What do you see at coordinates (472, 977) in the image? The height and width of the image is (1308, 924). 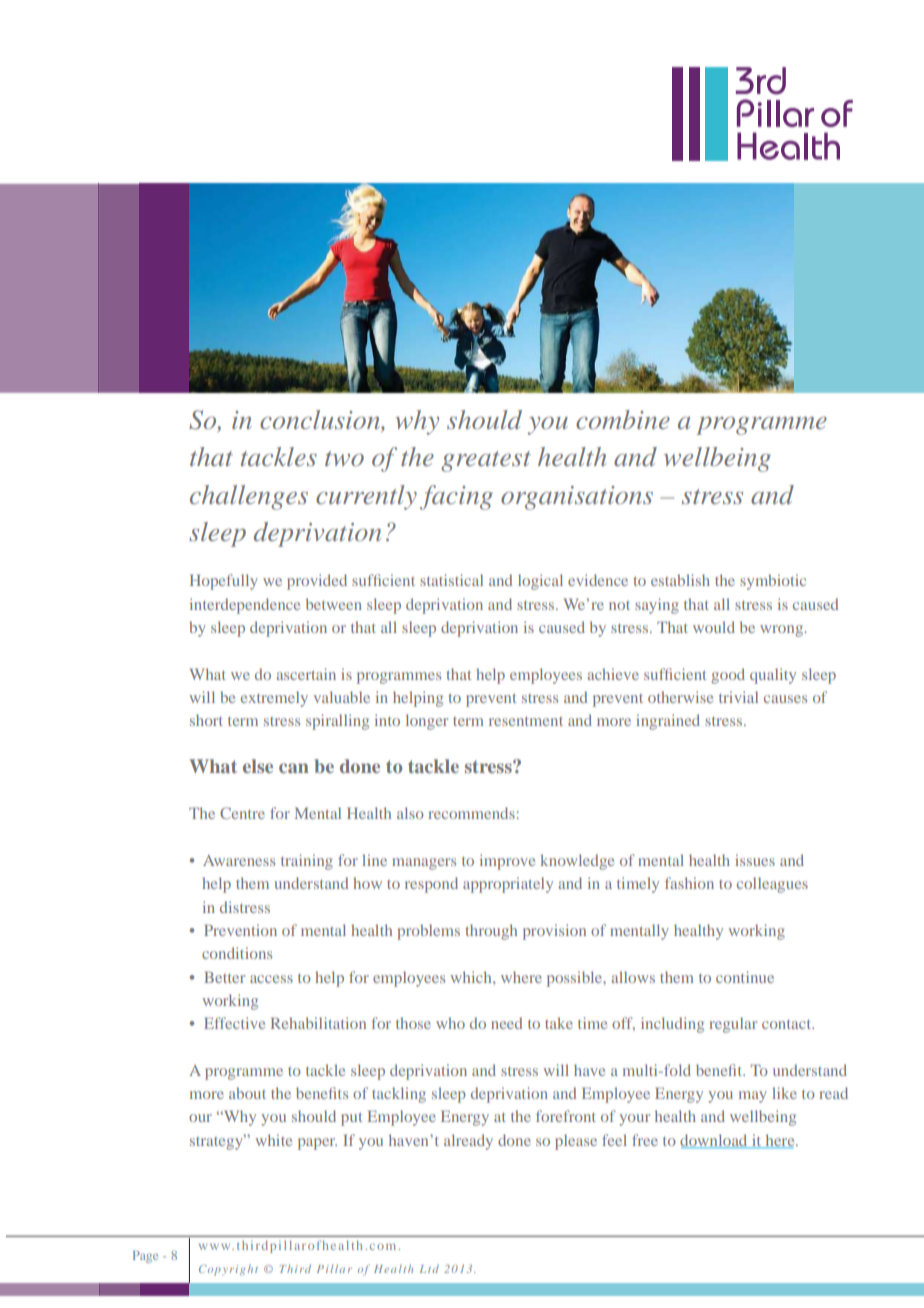 I see `which` at bounding box center [472, 977].
